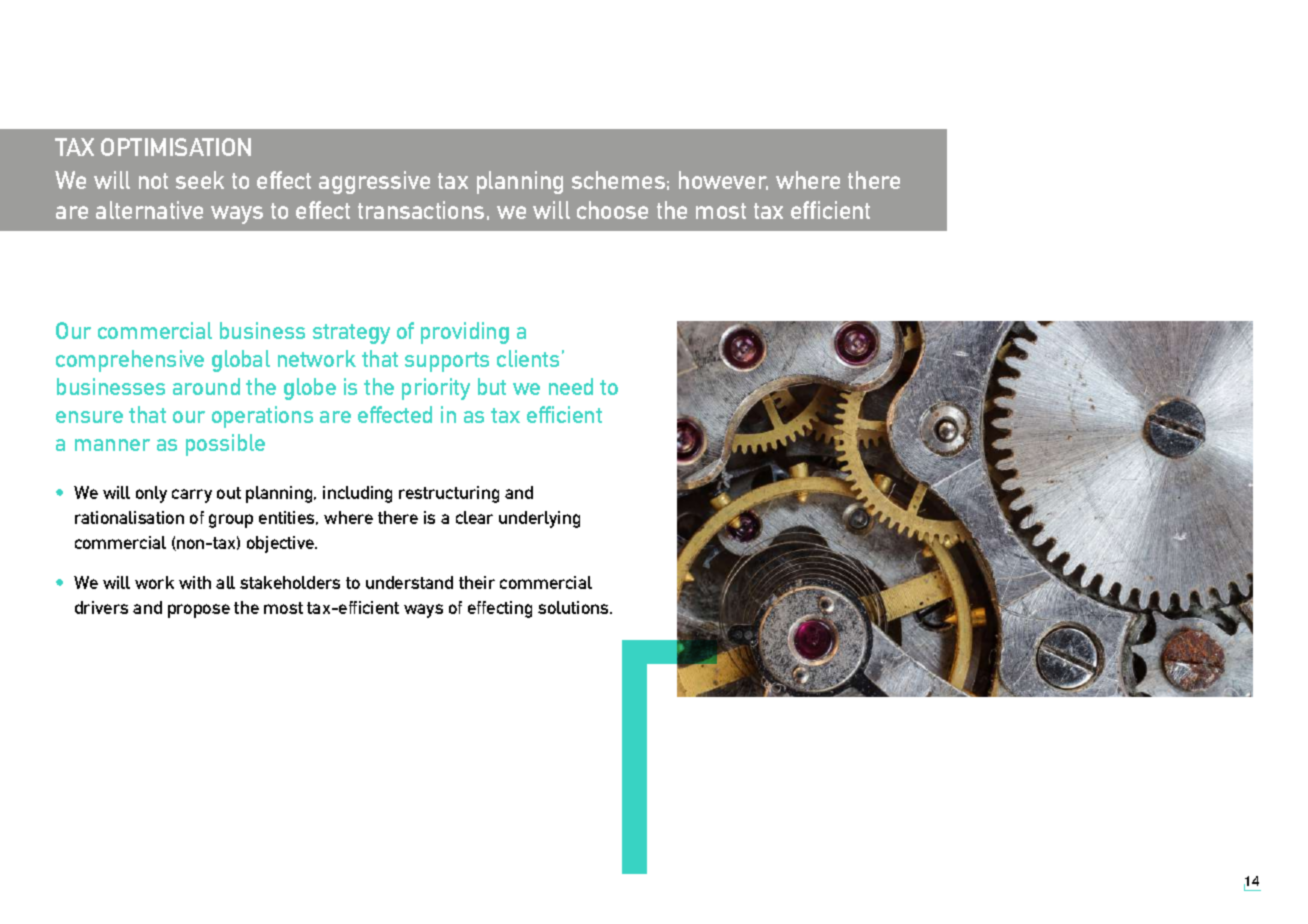  I want to click on aggressive, so click(374, 182).
